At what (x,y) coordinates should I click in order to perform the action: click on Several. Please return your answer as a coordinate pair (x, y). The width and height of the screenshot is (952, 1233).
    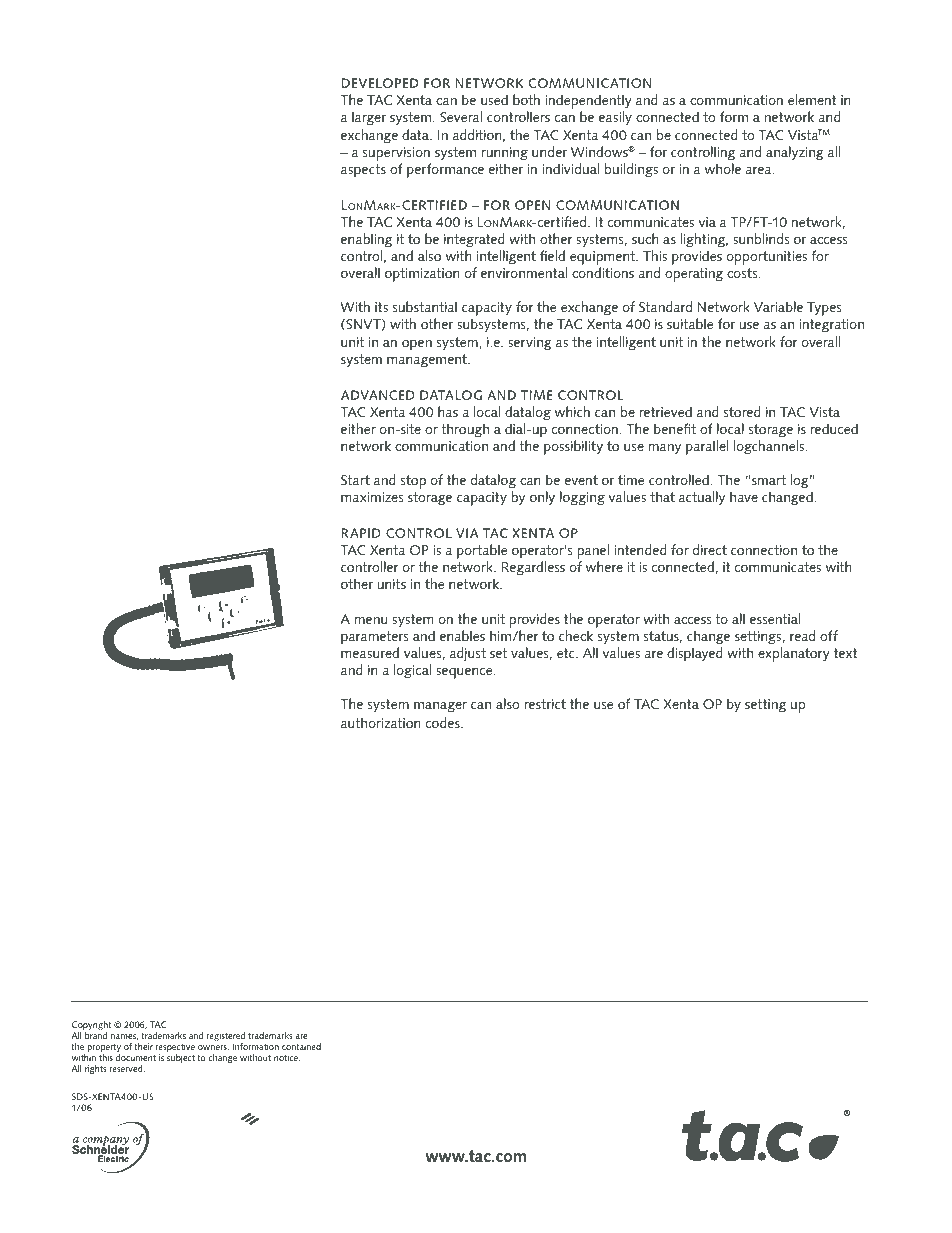
    Looking at the image, I should click on (461, 116).
